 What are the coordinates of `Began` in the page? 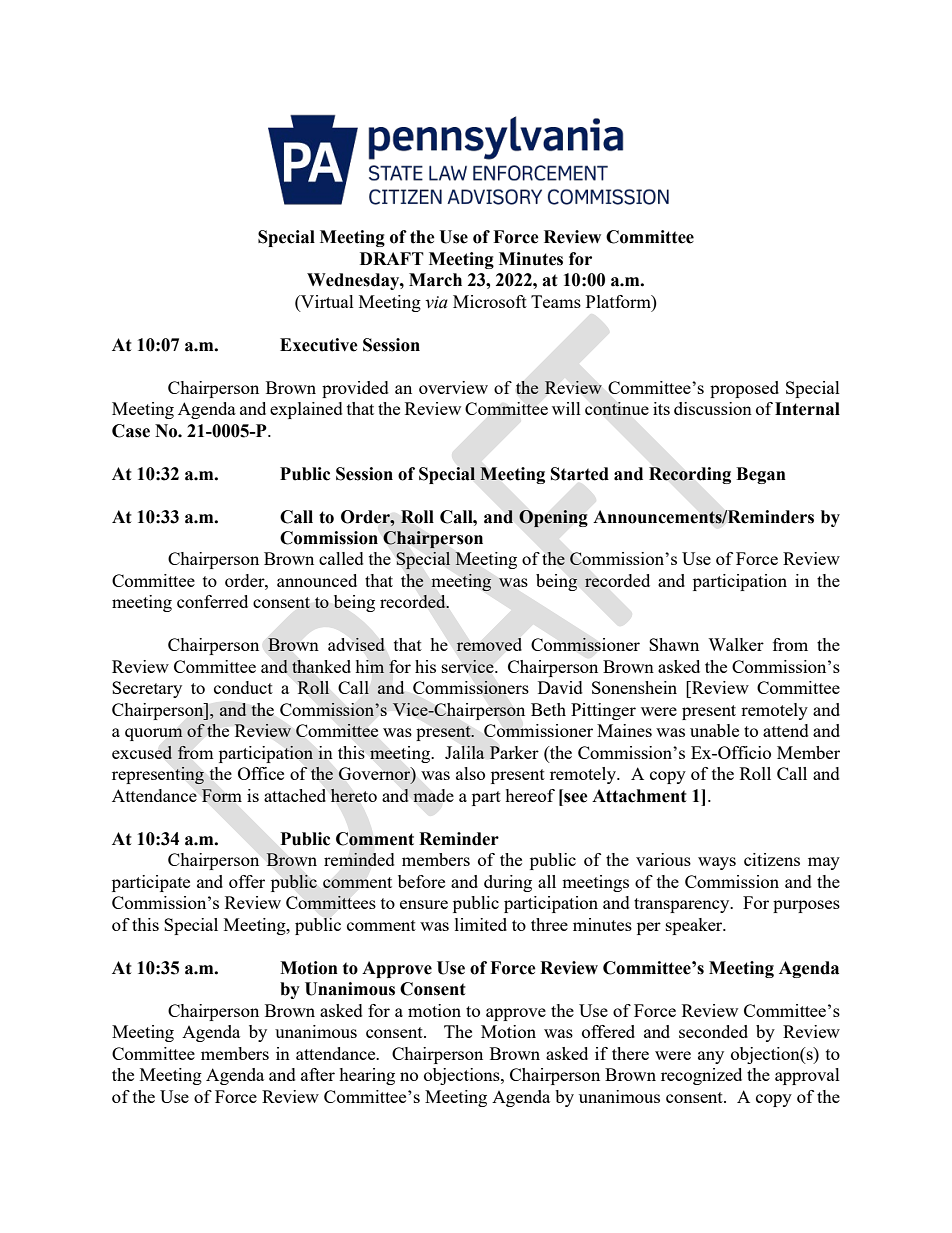 It's located at (761, 475).
